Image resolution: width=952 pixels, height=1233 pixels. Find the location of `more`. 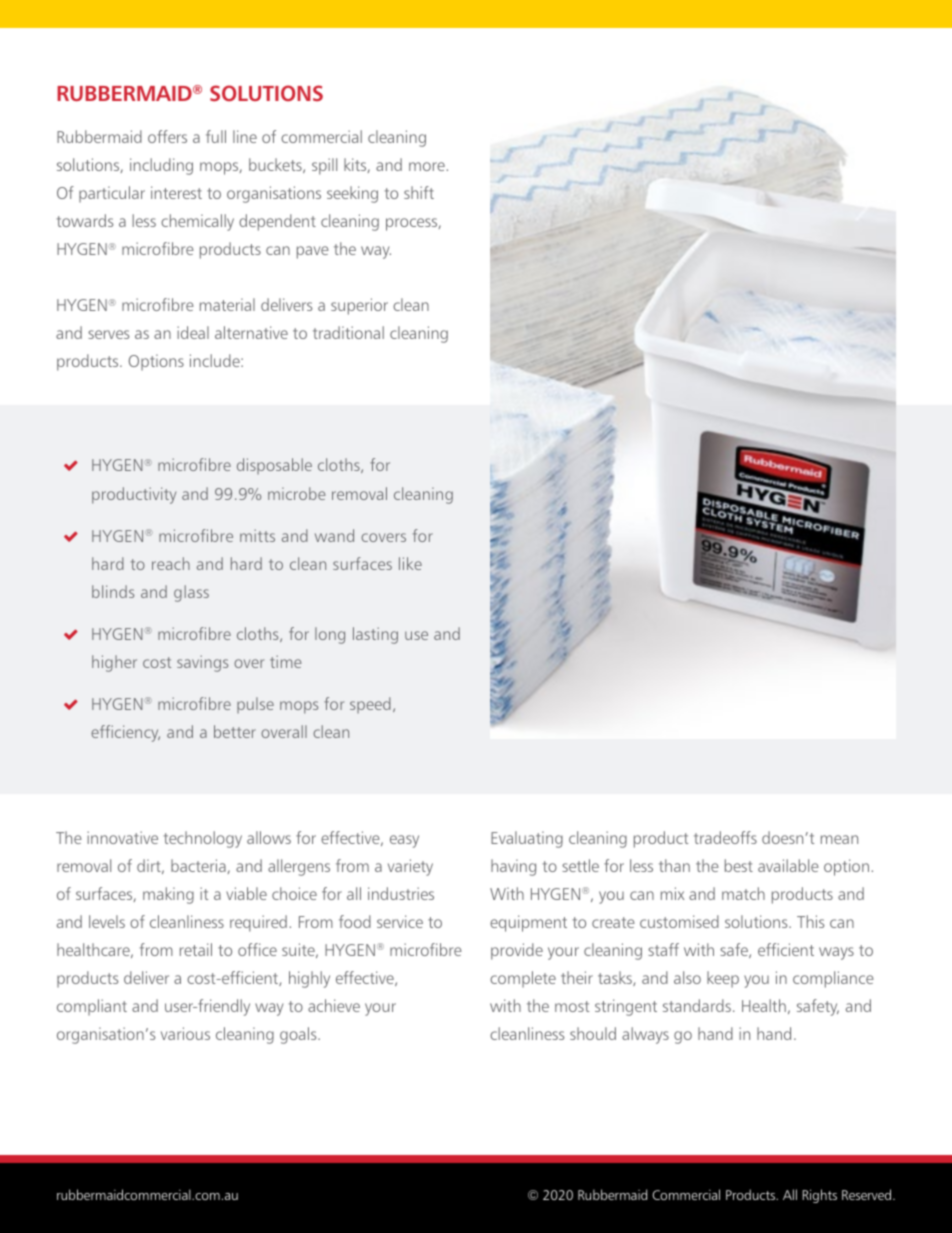

more is located at coordinates (427, 166).
